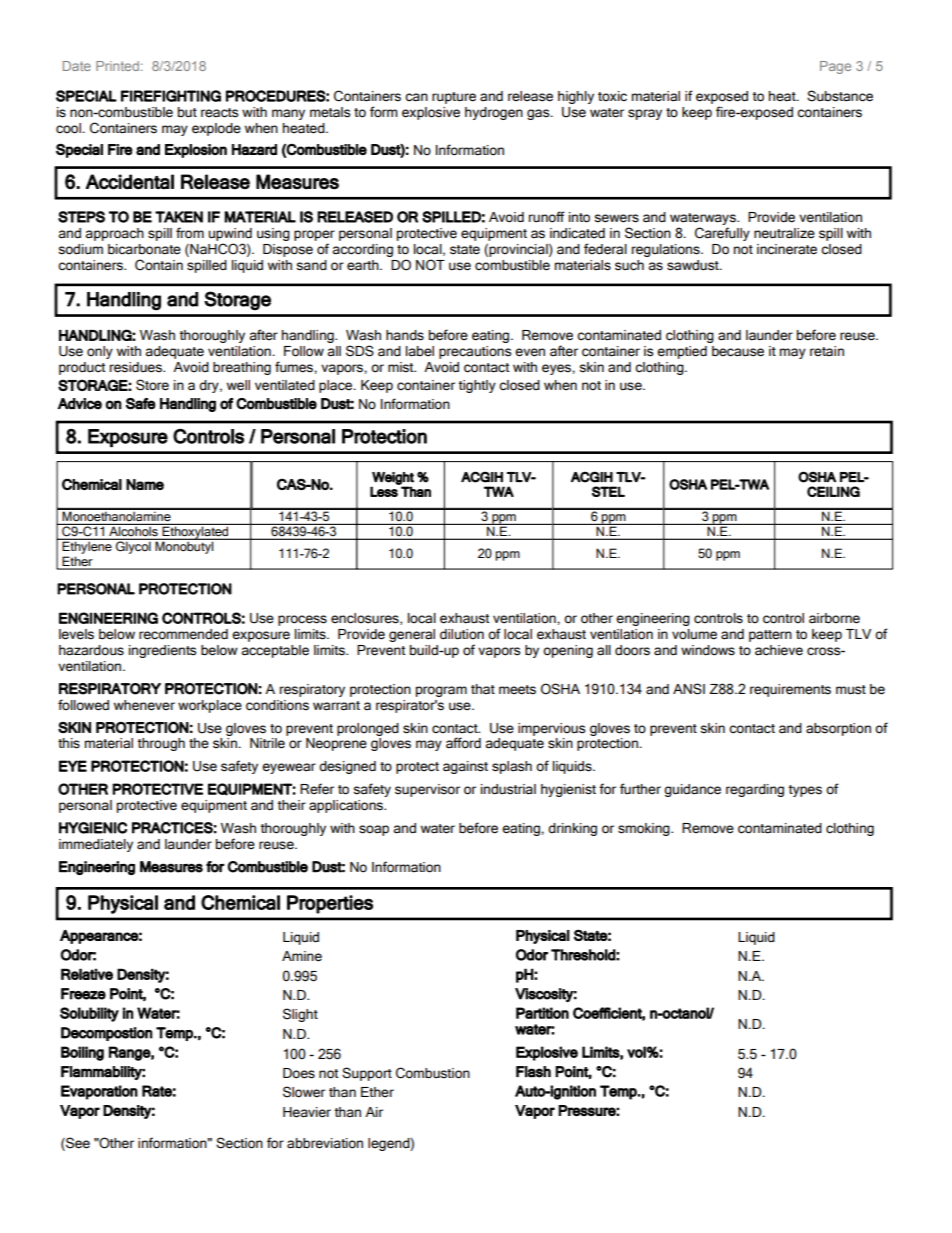 This page has width=952, height=1233. I want to click on because, so click(738, 351).
